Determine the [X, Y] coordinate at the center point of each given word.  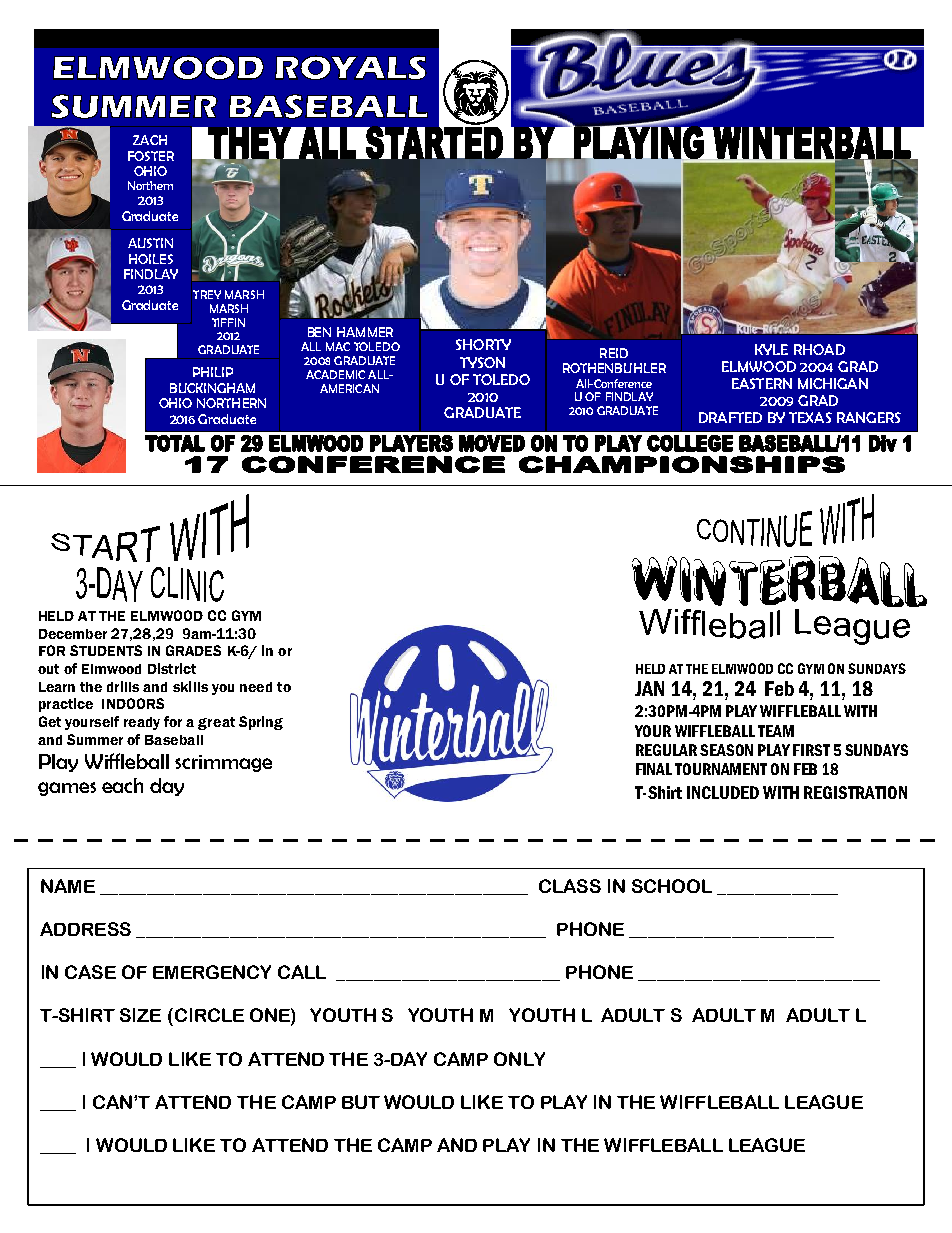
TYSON [482, 362]
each [122, 785]
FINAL [654, 769]
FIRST [811, 750]
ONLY [519, 1059]
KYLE [771, 349]
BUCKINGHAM [212, 388]
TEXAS [810, 417]
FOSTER [151, 156]
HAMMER [365, 332]
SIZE [140, 1015]
